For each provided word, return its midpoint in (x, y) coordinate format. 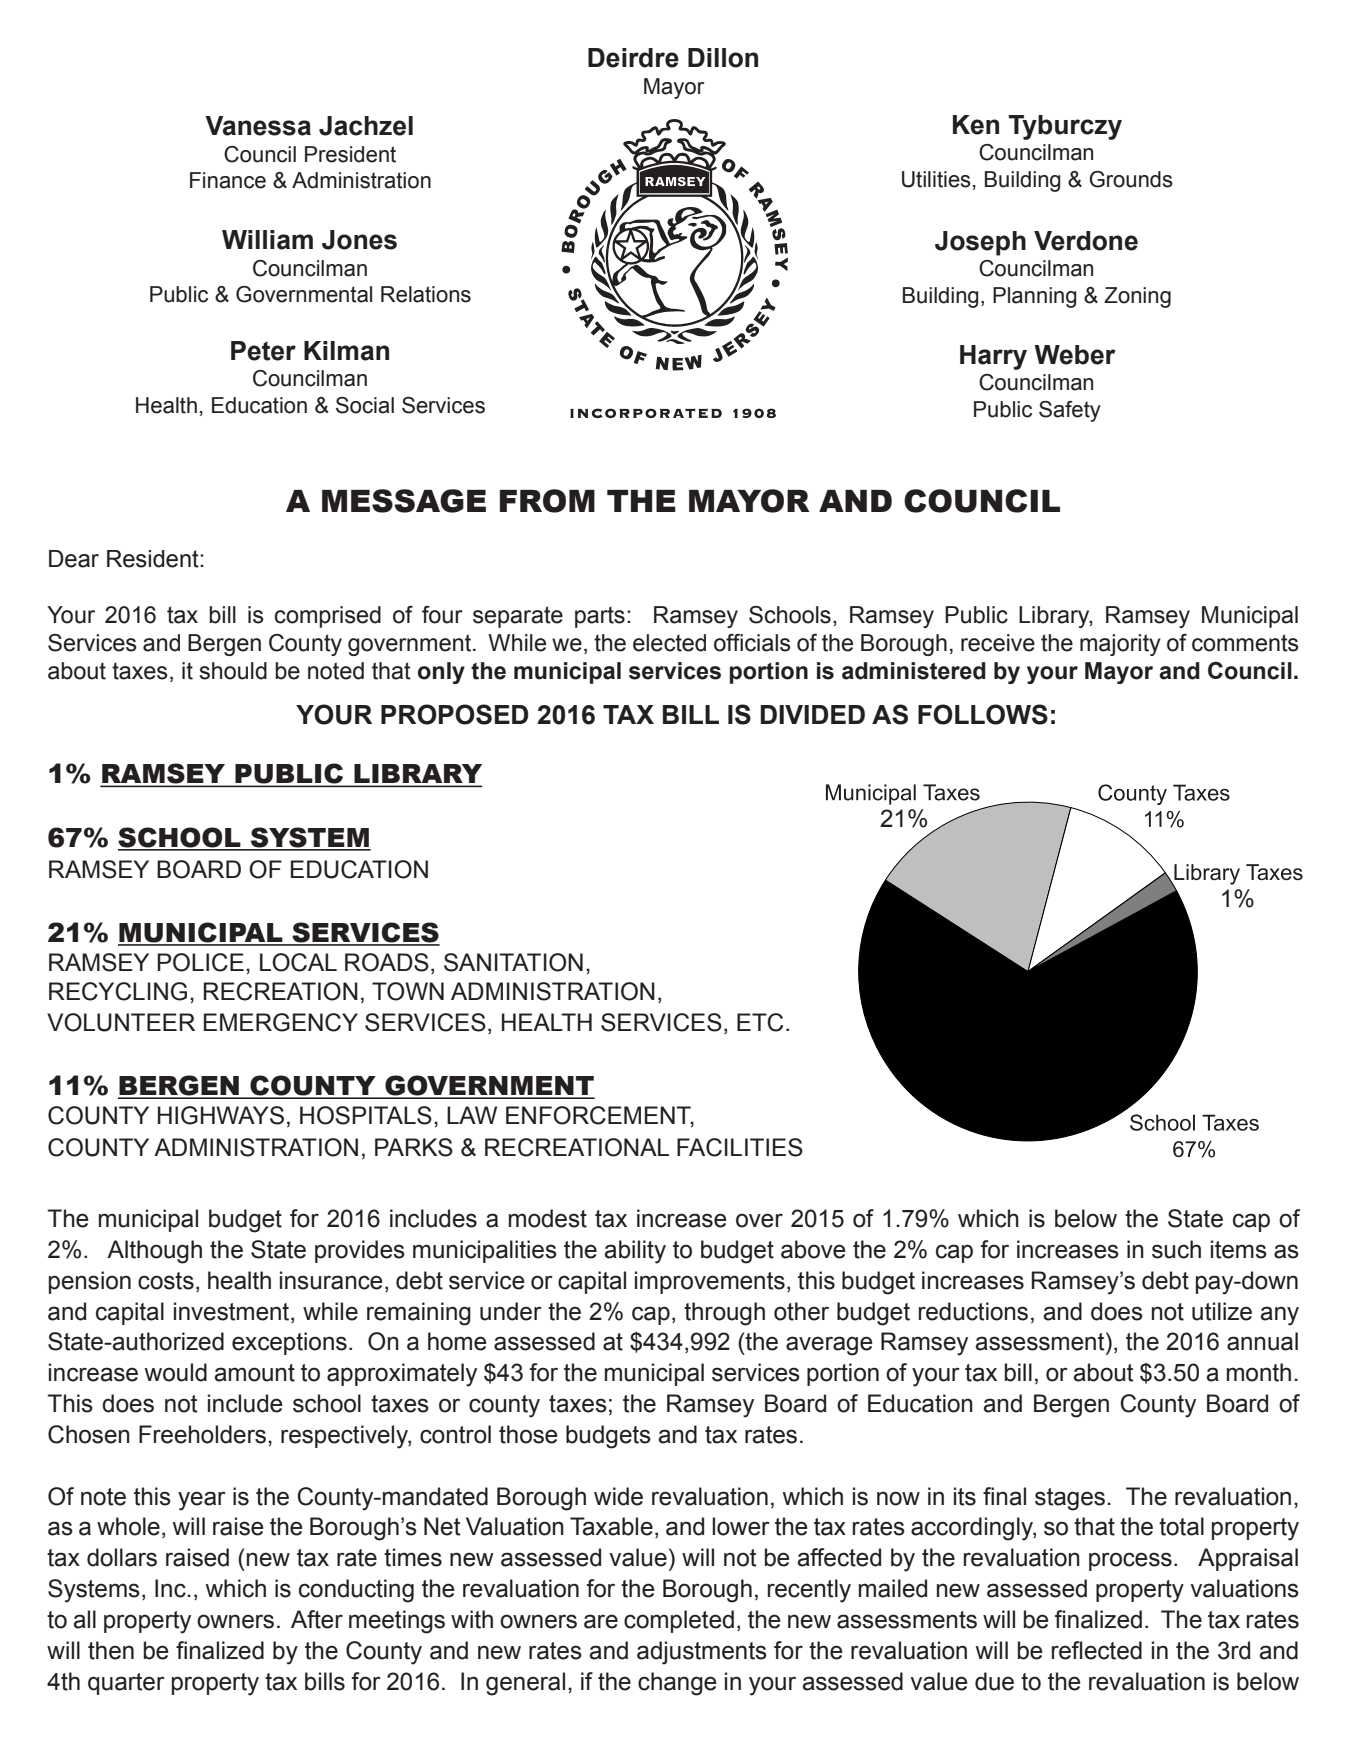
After (317, 1619)
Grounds (1131, 179)
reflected (1097, 1650)
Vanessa (258, 126)
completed (679, 1621)
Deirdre (633, 58)
